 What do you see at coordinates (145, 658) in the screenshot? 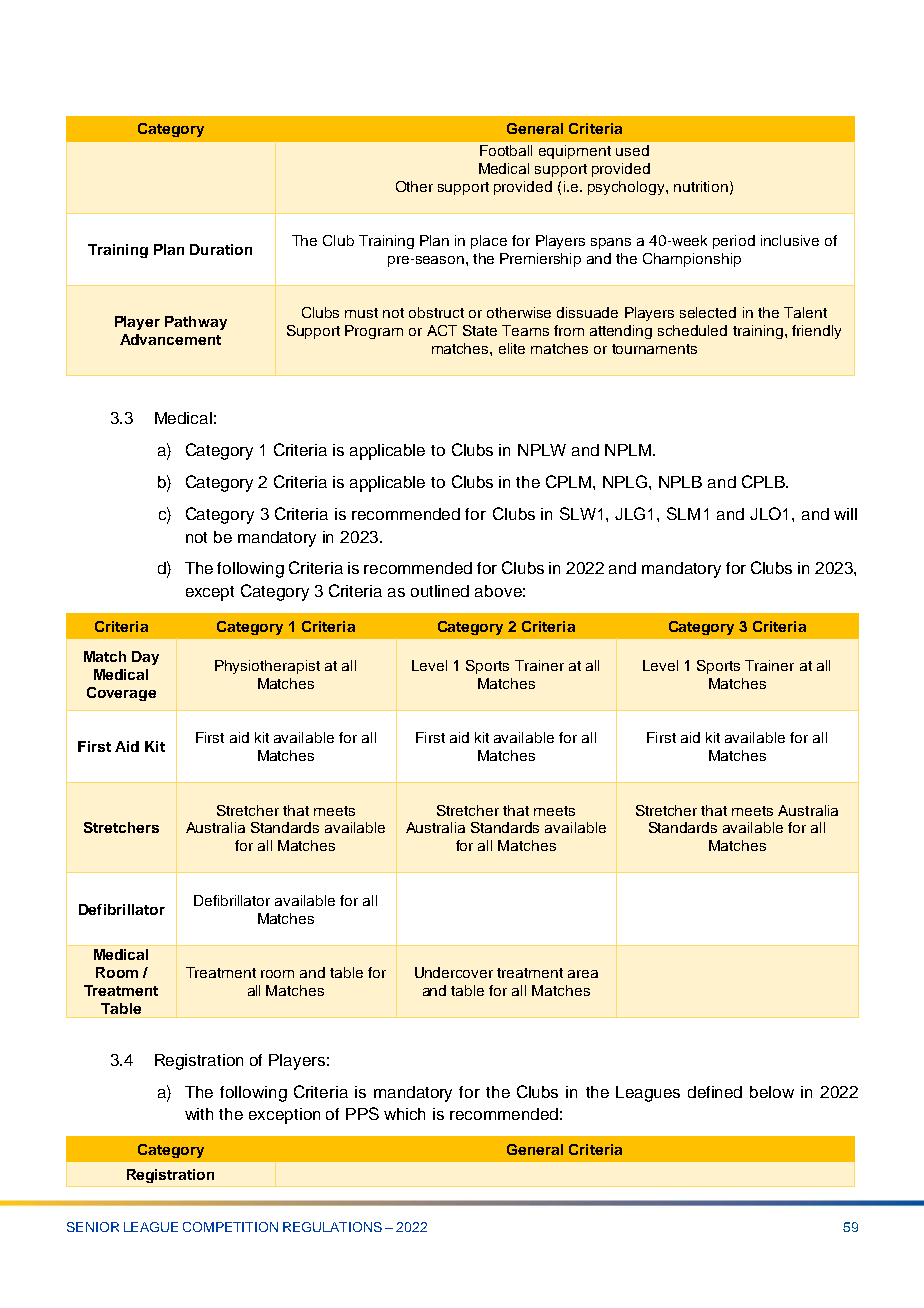
I see `Day` at bounding box center [145, 658].
